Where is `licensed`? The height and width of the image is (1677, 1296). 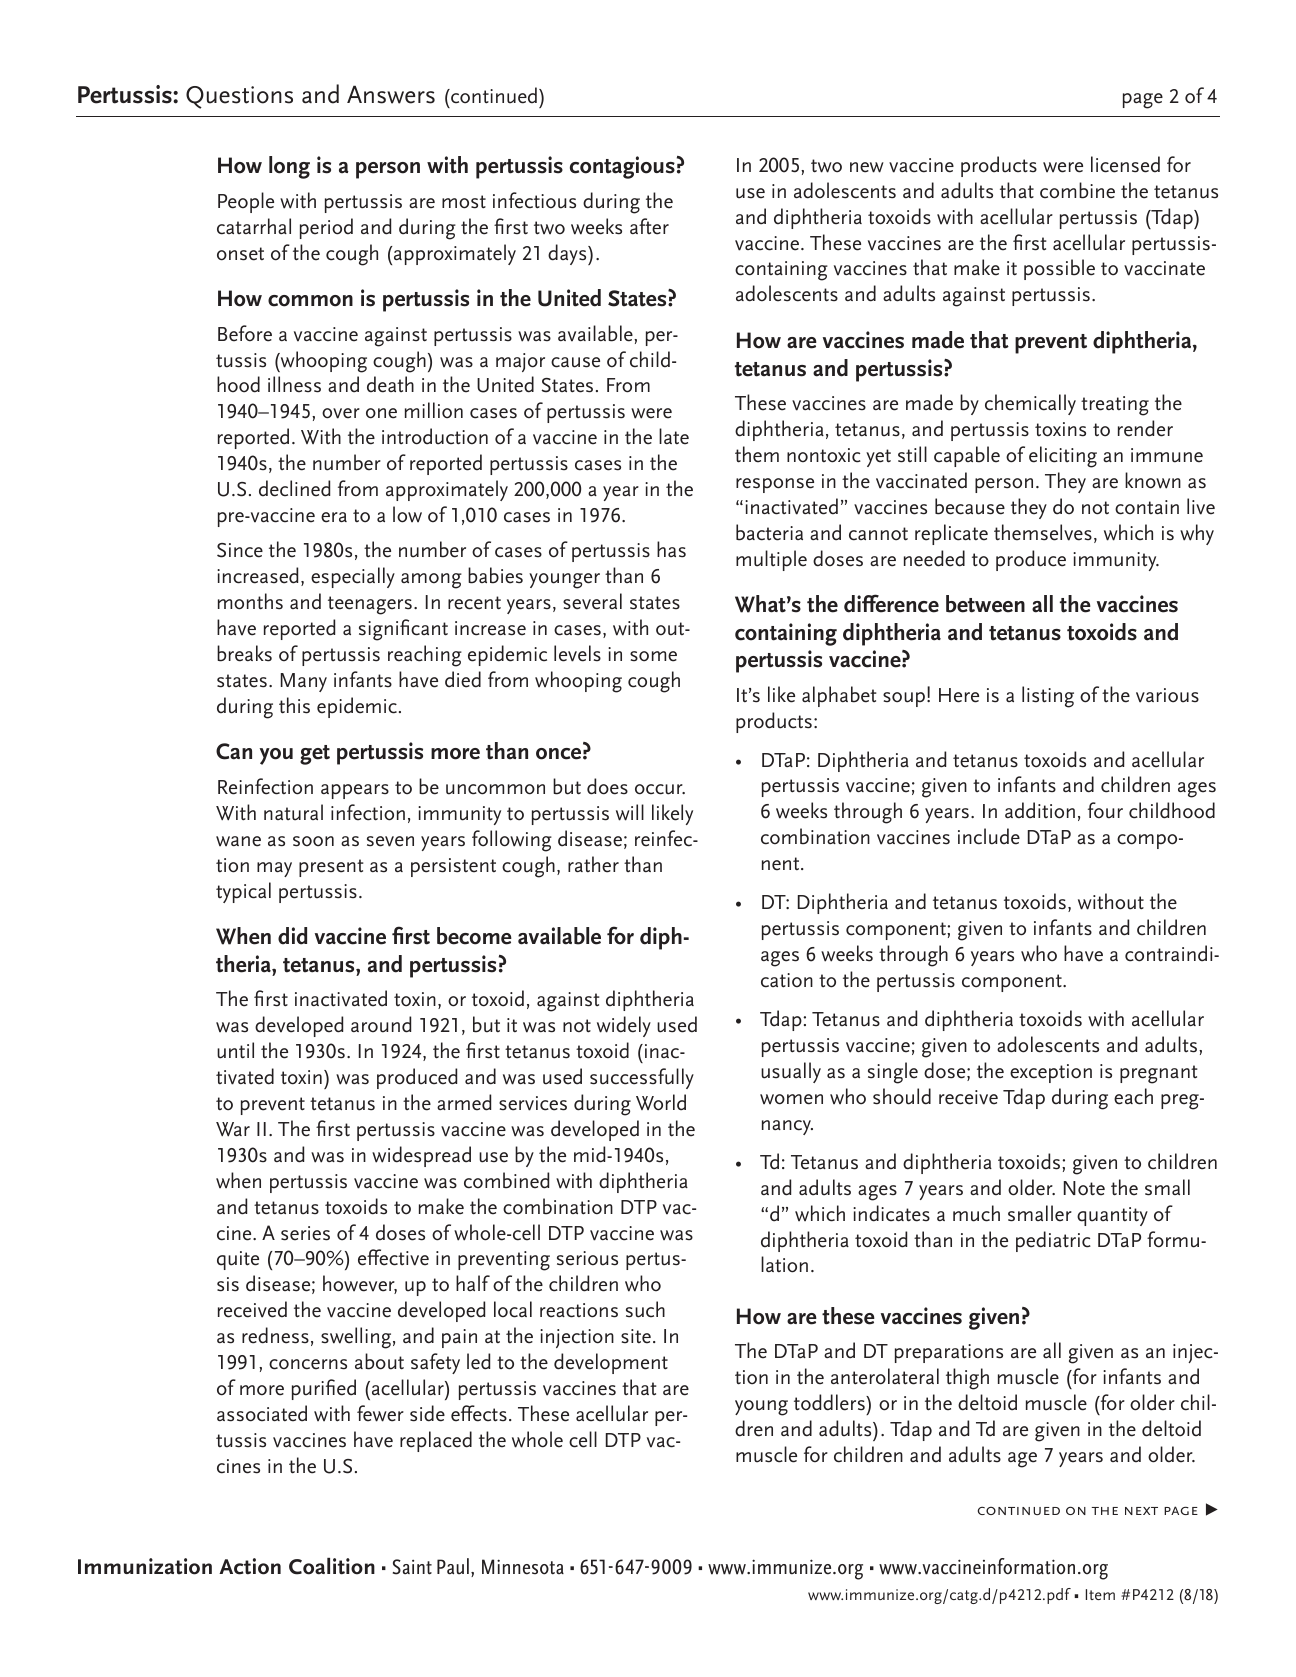
licensed is located at coordinates (1125, 164).
